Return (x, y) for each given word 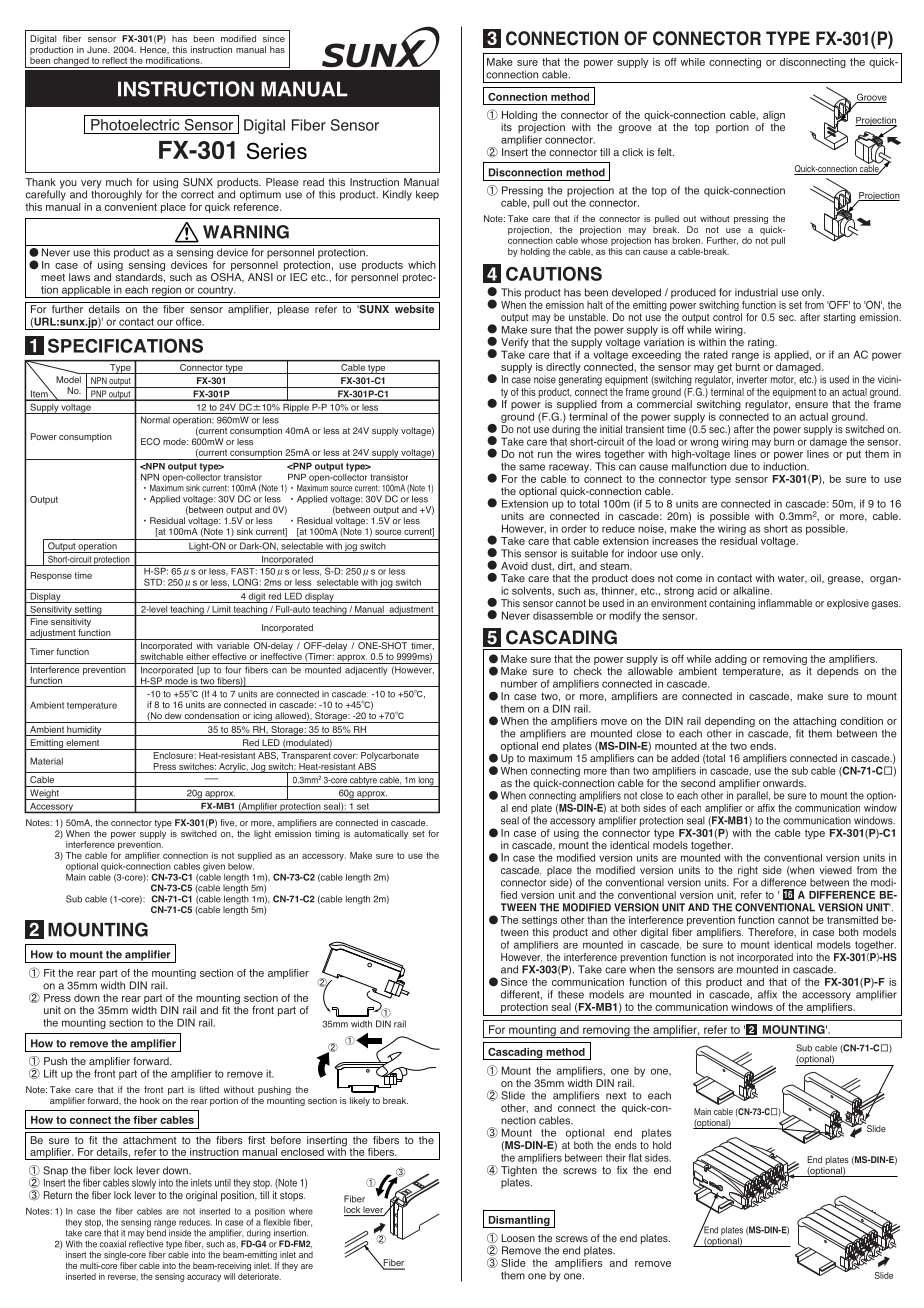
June (98, 49)
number (519, 684)
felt (665, 152)
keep (427, 195)
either (198, 656)
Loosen (518, 1238)
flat (635, 1157)
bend (156, 1232)
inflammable (785, 603)
